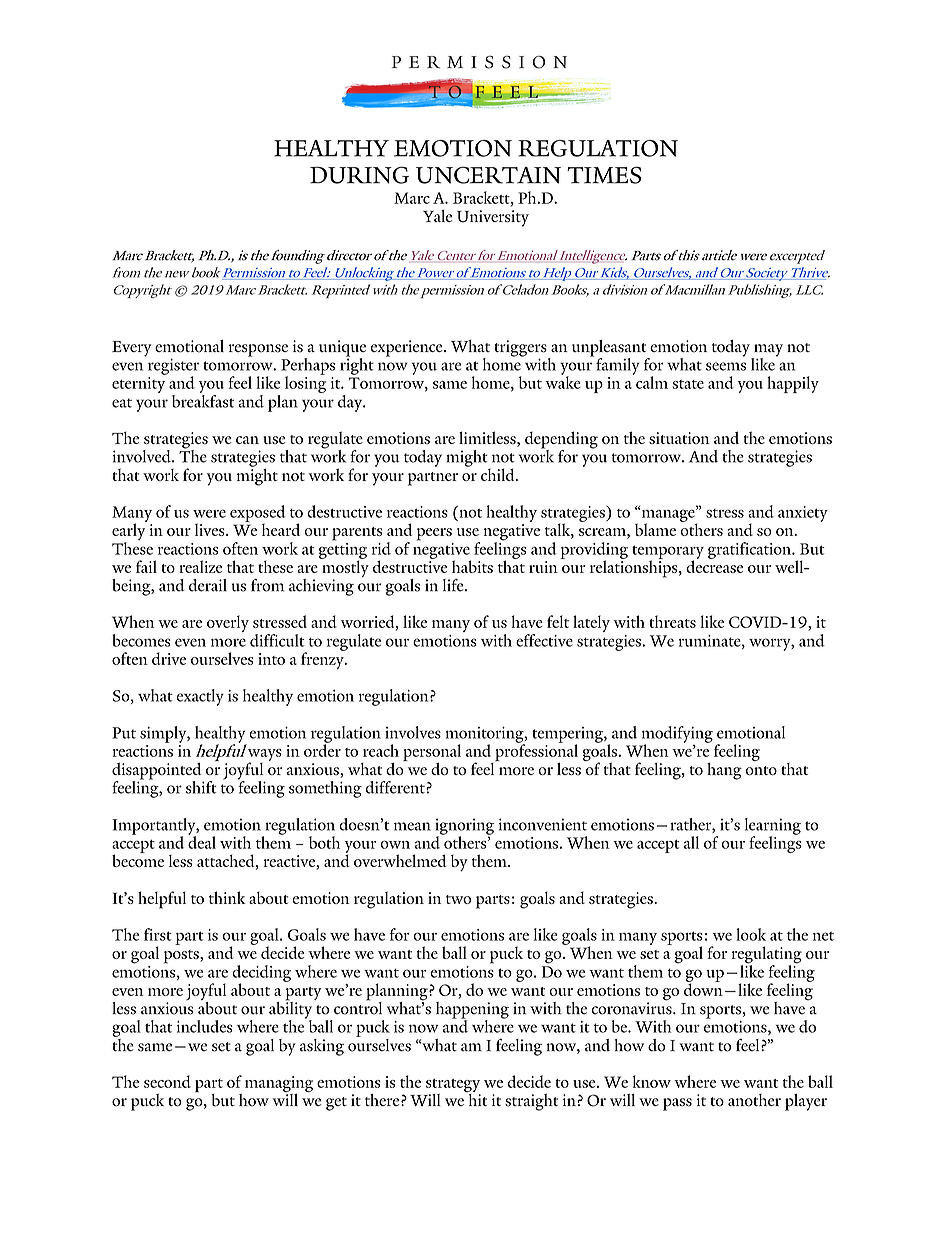  Describe the element at coordinates (754, 1100) in the screenshot. I see `another` at that location.
